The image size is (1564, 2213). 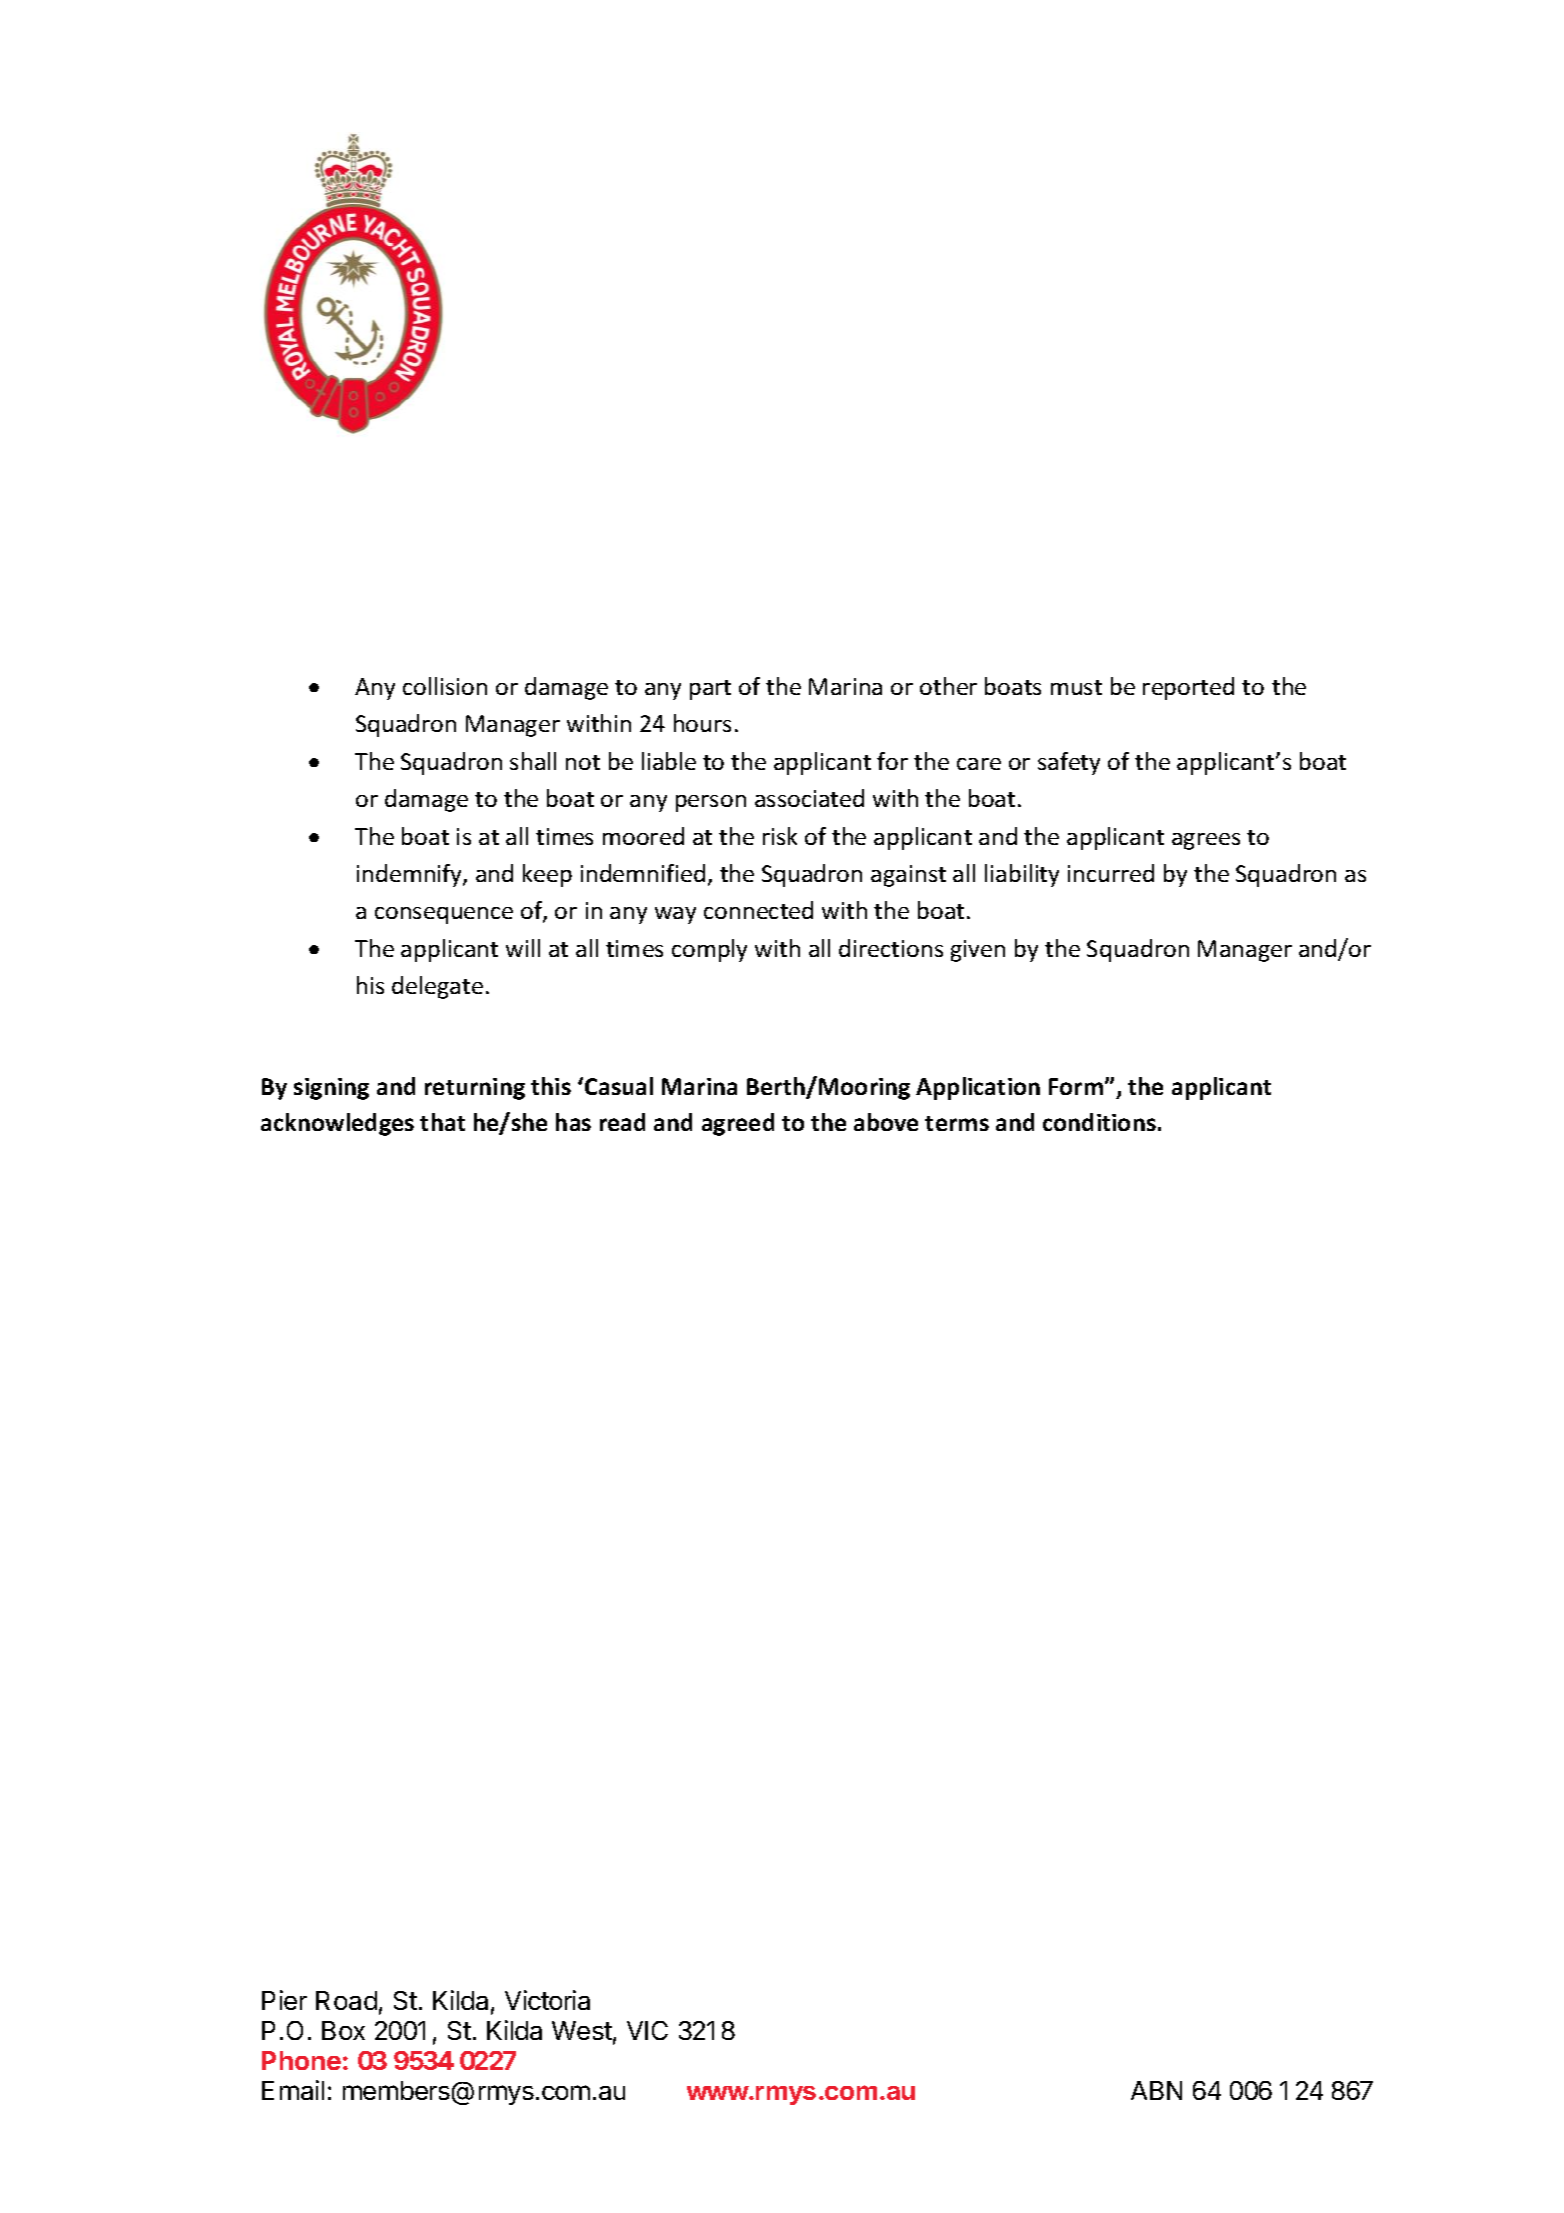 I want to click on collision, so click(x=445, y=686).
